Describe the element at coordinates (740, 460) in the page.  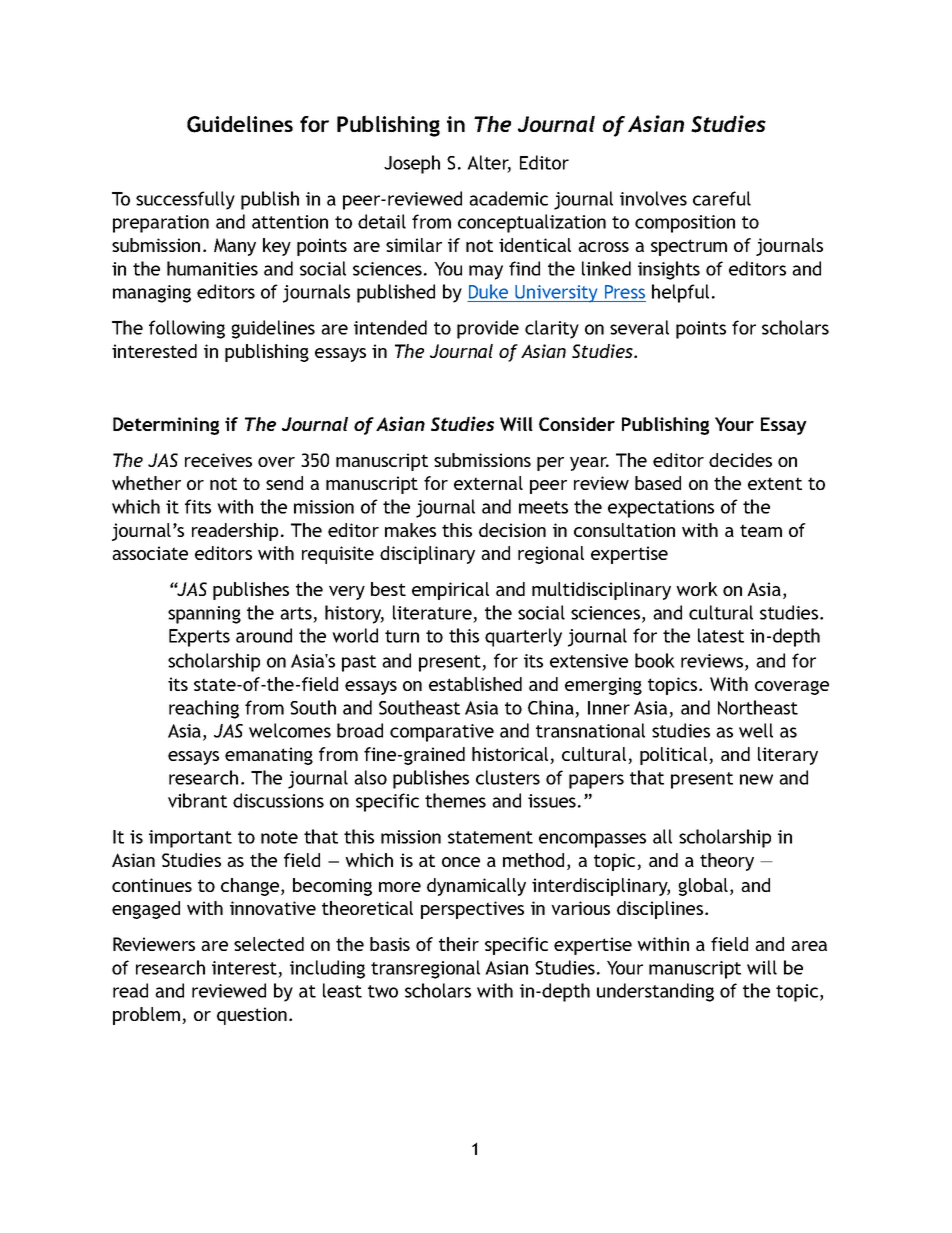
I see `decides` at that location.
